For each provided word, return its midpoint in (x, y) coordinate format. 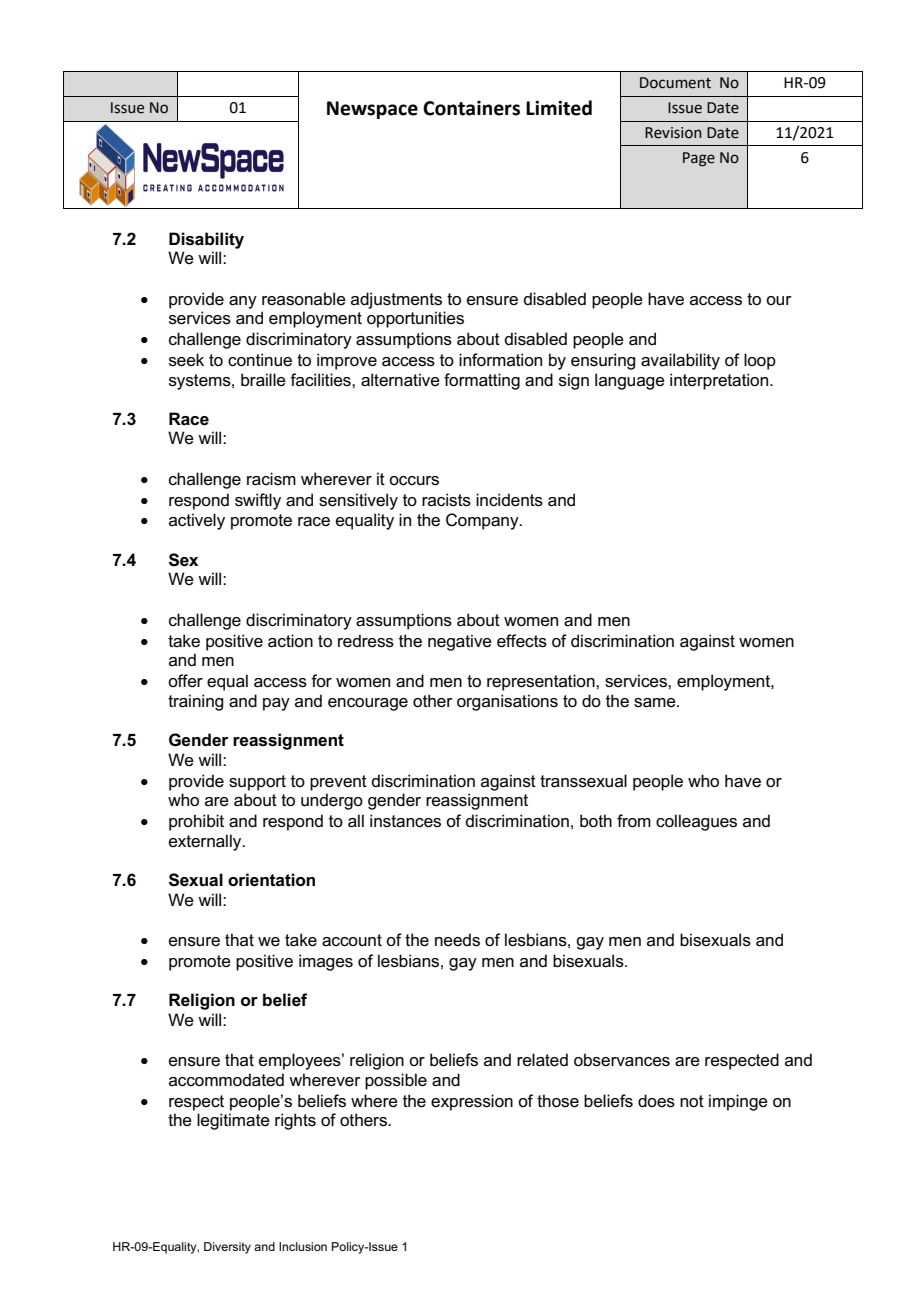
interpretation (720, 381)
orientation (271, 880)
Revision (673, 133)
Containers (471, 108)
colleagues (696, 822)
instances (405, 821)
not (692, 1101)
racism (271, 479)
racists (446, 500)
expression (472, 1102)
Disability (206, 240)
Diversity (227, 1248)
